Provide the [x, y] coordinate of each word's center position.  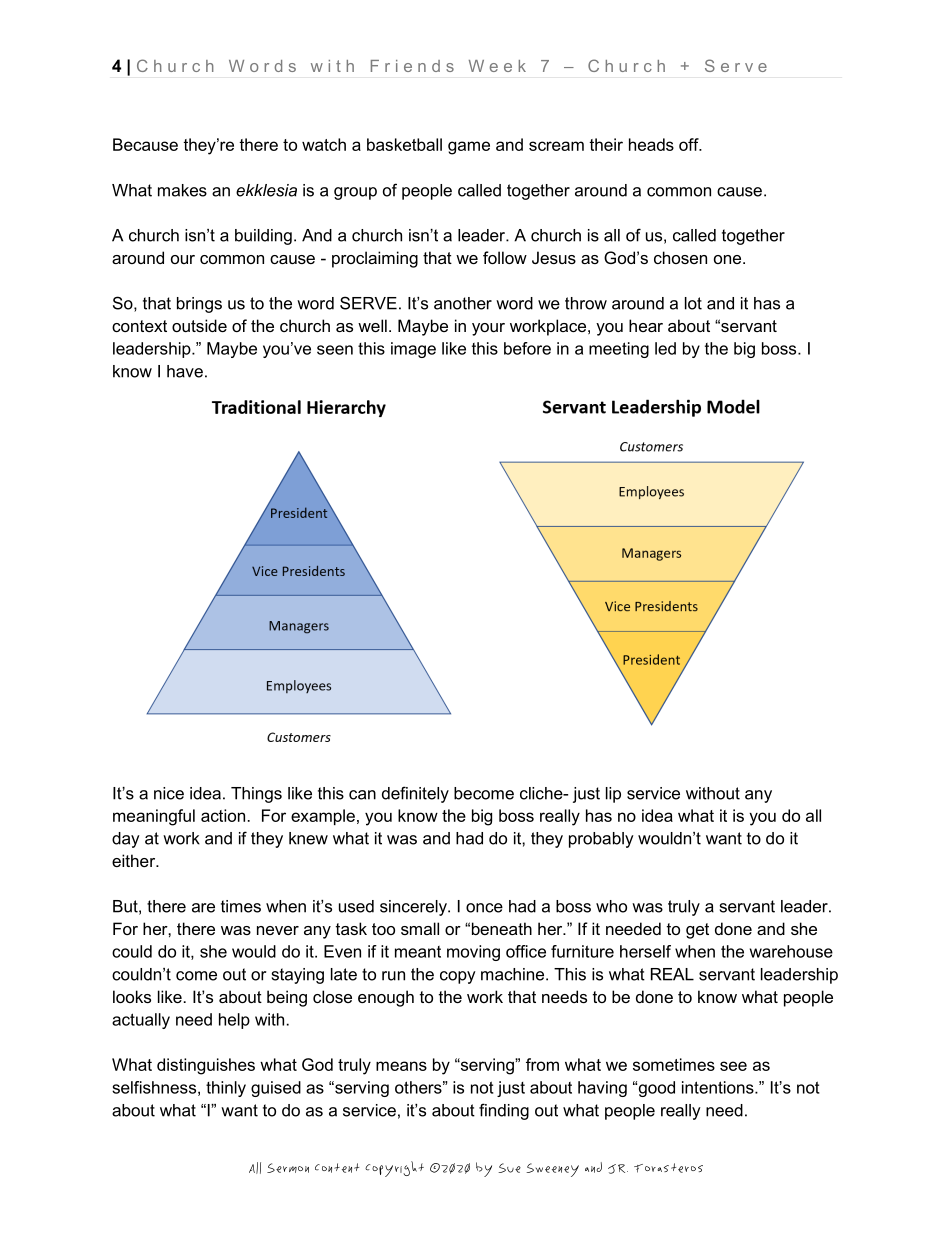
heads [651, 144]
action [223, 815]
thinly [226, 1089]
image [413, 350]
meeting [619, 350]
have [185, 371]
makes [182, 190]
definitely [415, 794]
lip [613, 795]
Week [497, 66]
